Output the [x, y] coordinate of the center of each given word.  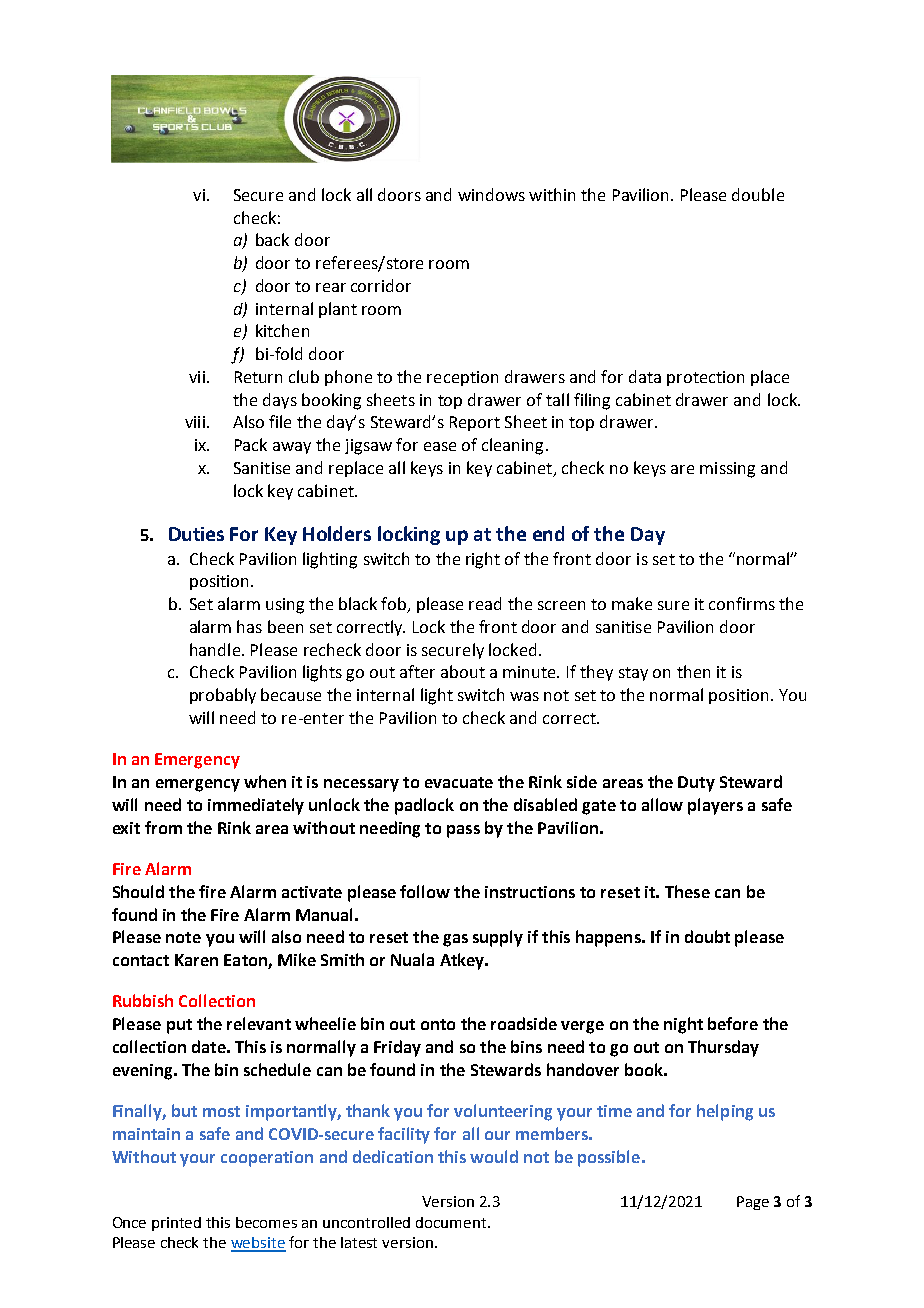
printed [176, 1224]
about [463, 671]
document [452, 1222]
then [693, 671]
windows [491, 194]
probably [223, 696]
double [758, 194]
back [272, 239]
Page [753, 1203]
